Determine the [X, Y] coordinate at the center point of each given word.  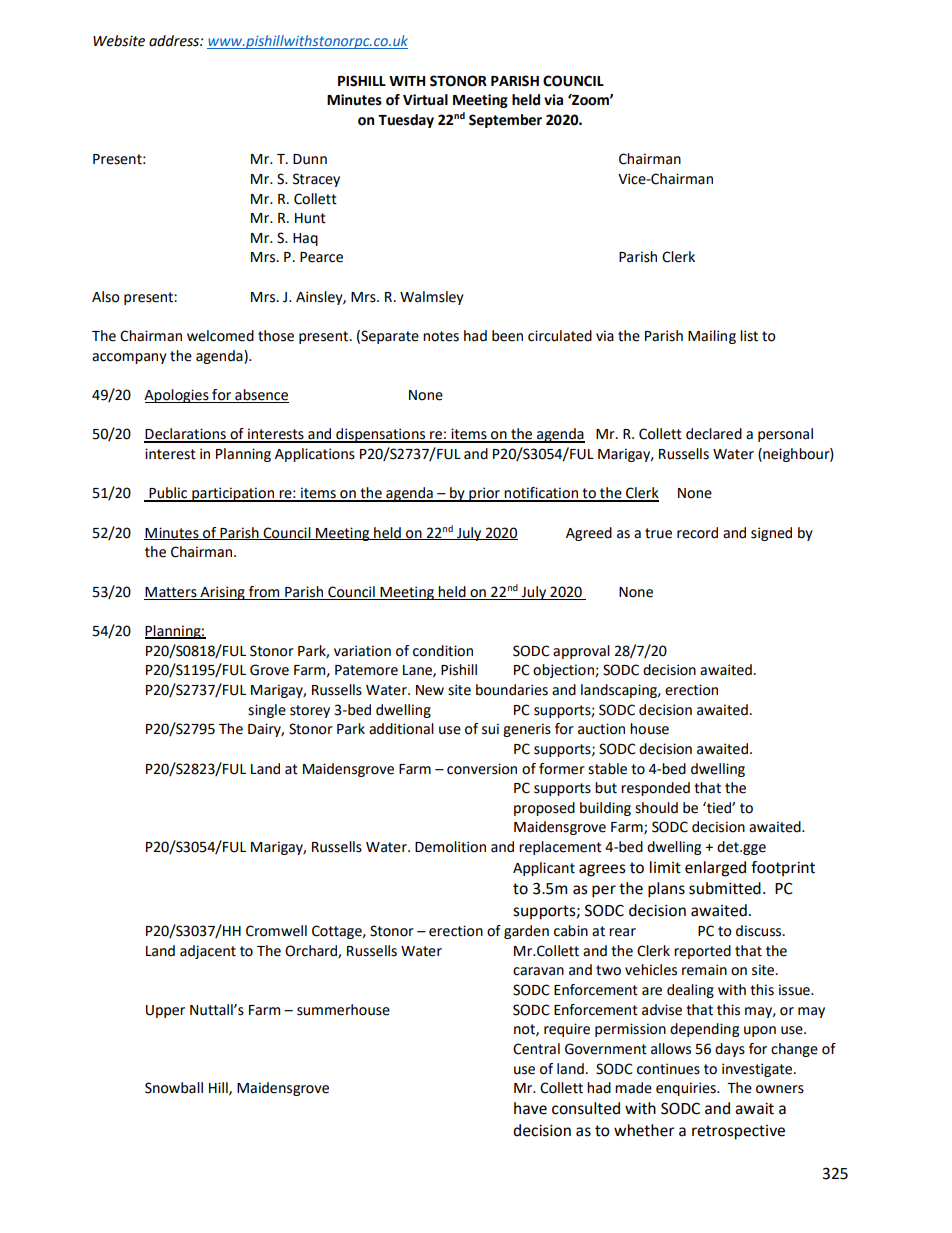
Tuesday [406, 121]
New [430, 690]
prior [484, 494]
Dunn [310, 159]
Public [168, 494]
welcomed [220, 336]
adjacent [208, 952]
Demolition [450, 847]
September [505, 121]
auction [601, 729]
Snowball [174, 1088]
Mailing [712, 337]
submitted [725, 888]
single [267, 711]
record [697, 533]
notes [441, 336]
